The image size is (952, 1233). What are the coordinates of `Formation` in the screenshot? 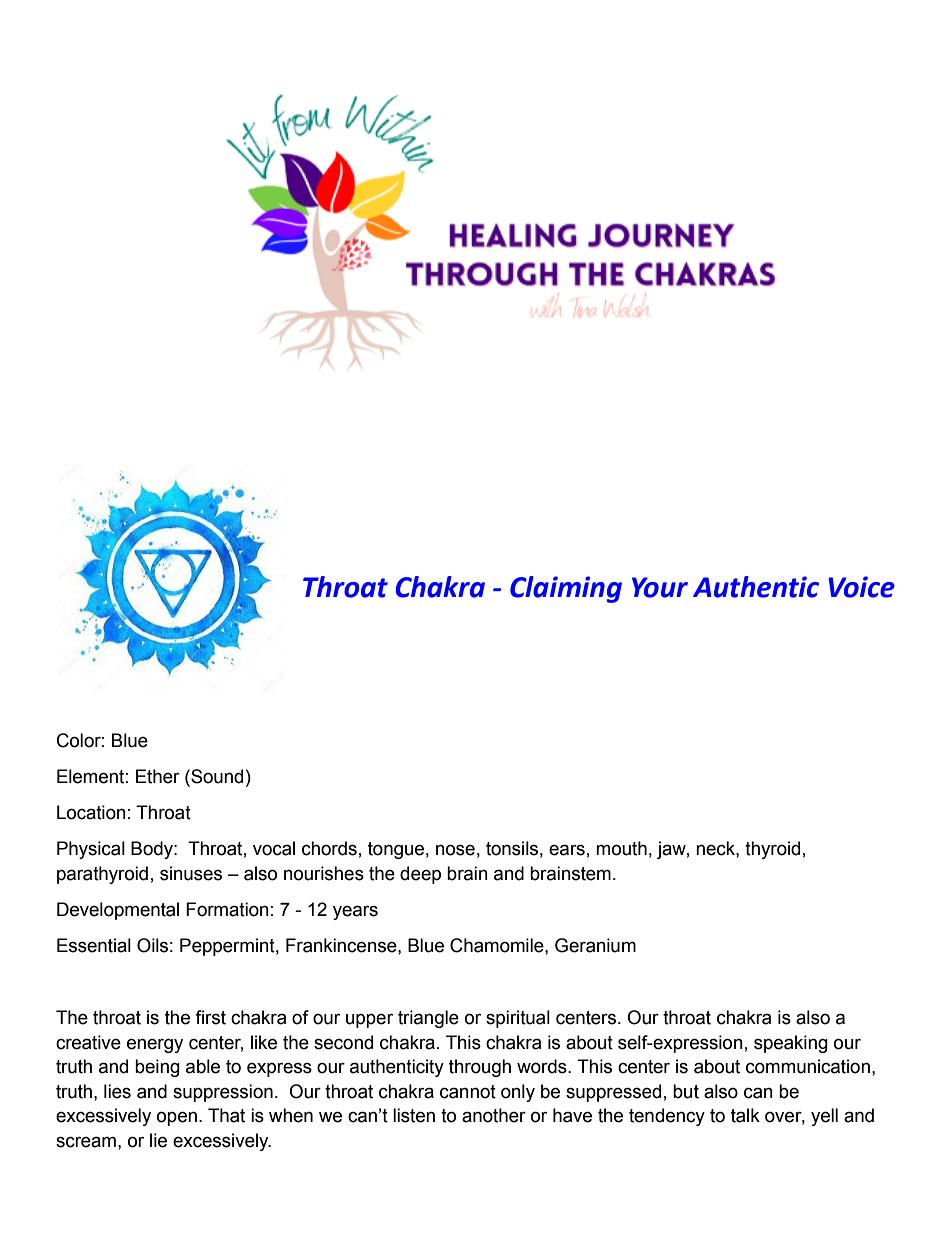 It's located at (227, 909).
